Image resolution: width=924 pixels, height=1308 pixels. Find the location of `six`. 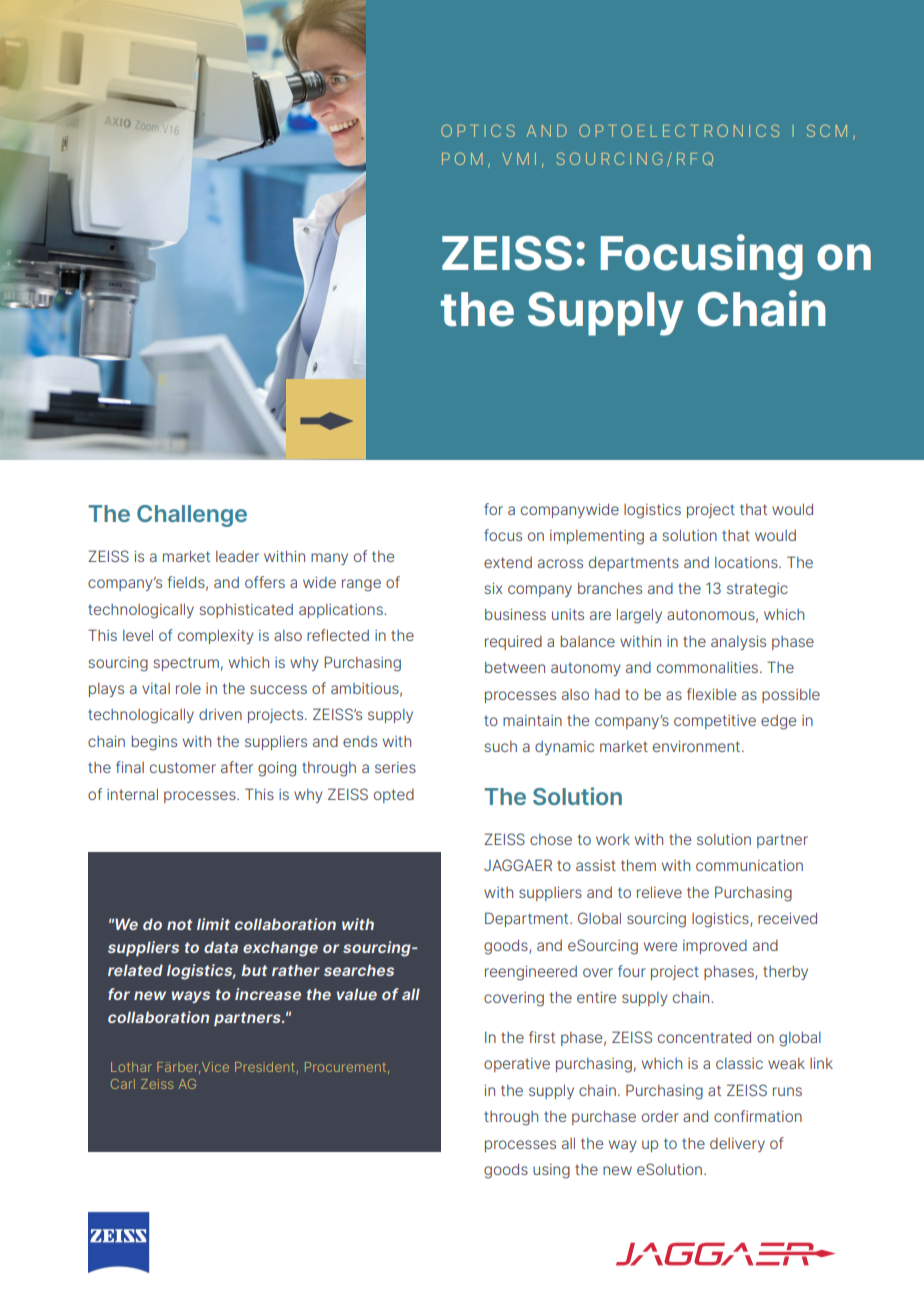

six is located at coordinates (493, 588).
